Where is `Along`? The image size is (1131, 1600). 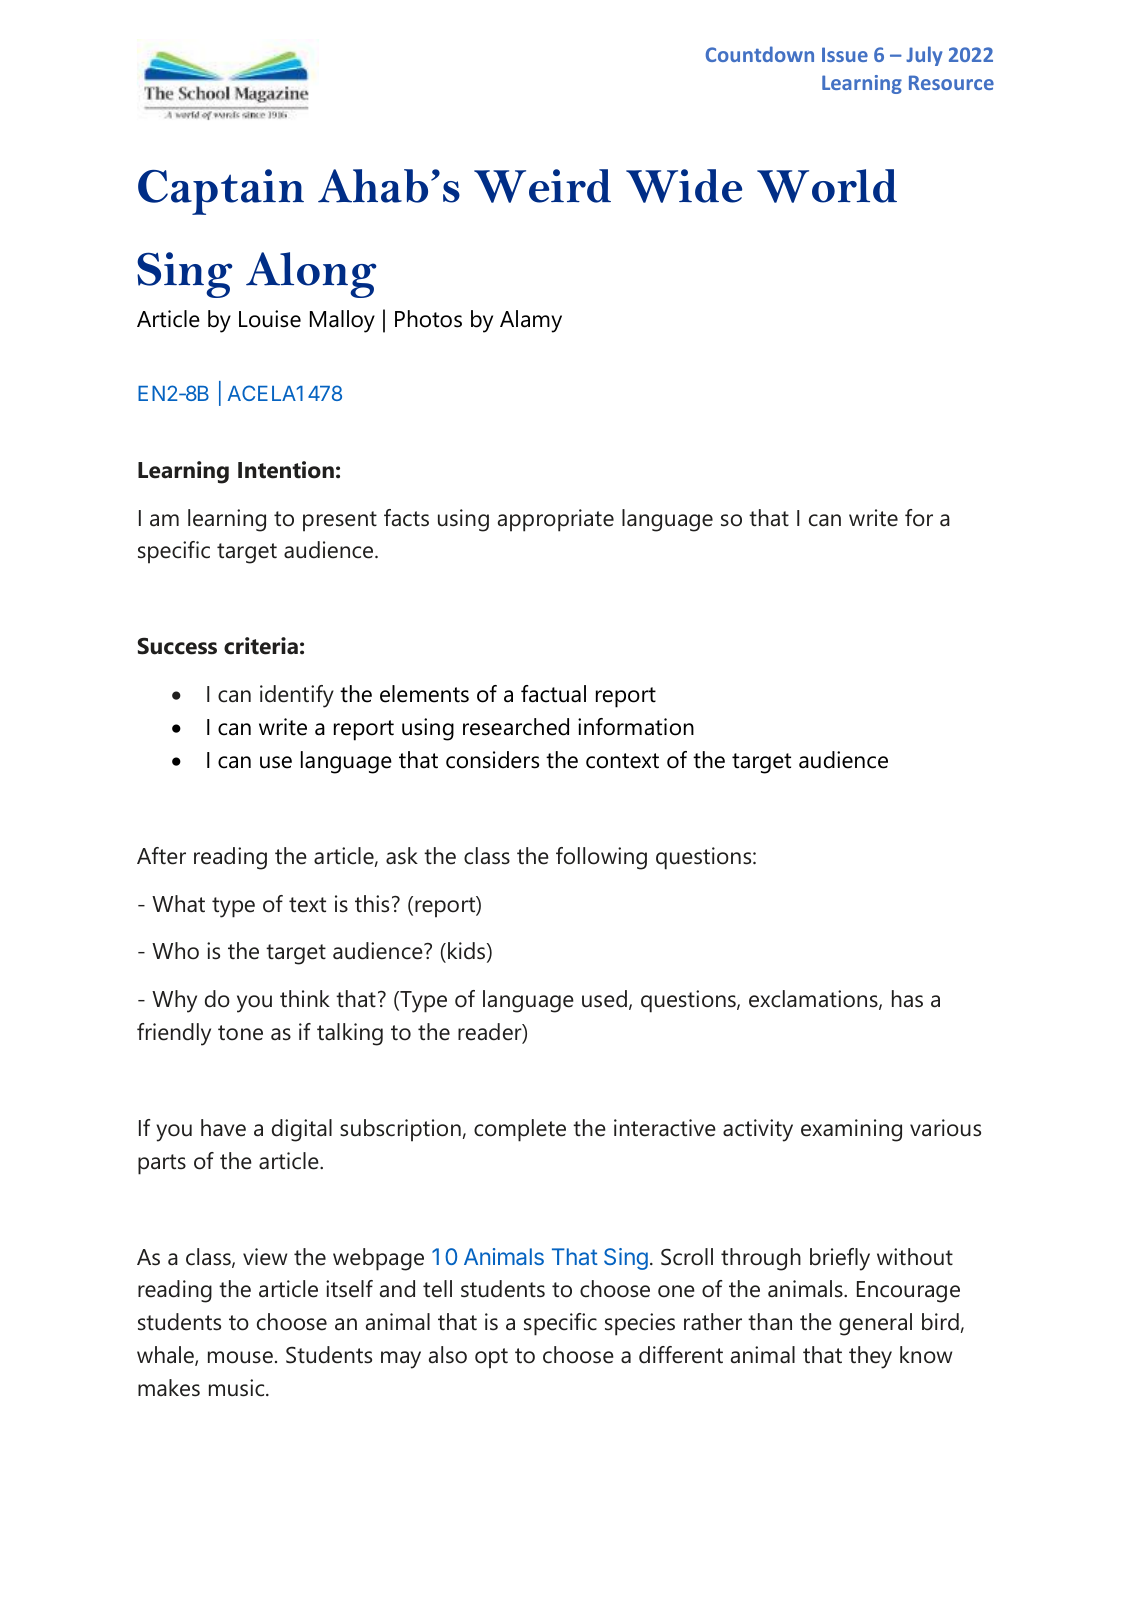 Along is located at coordinates (311, 275).
